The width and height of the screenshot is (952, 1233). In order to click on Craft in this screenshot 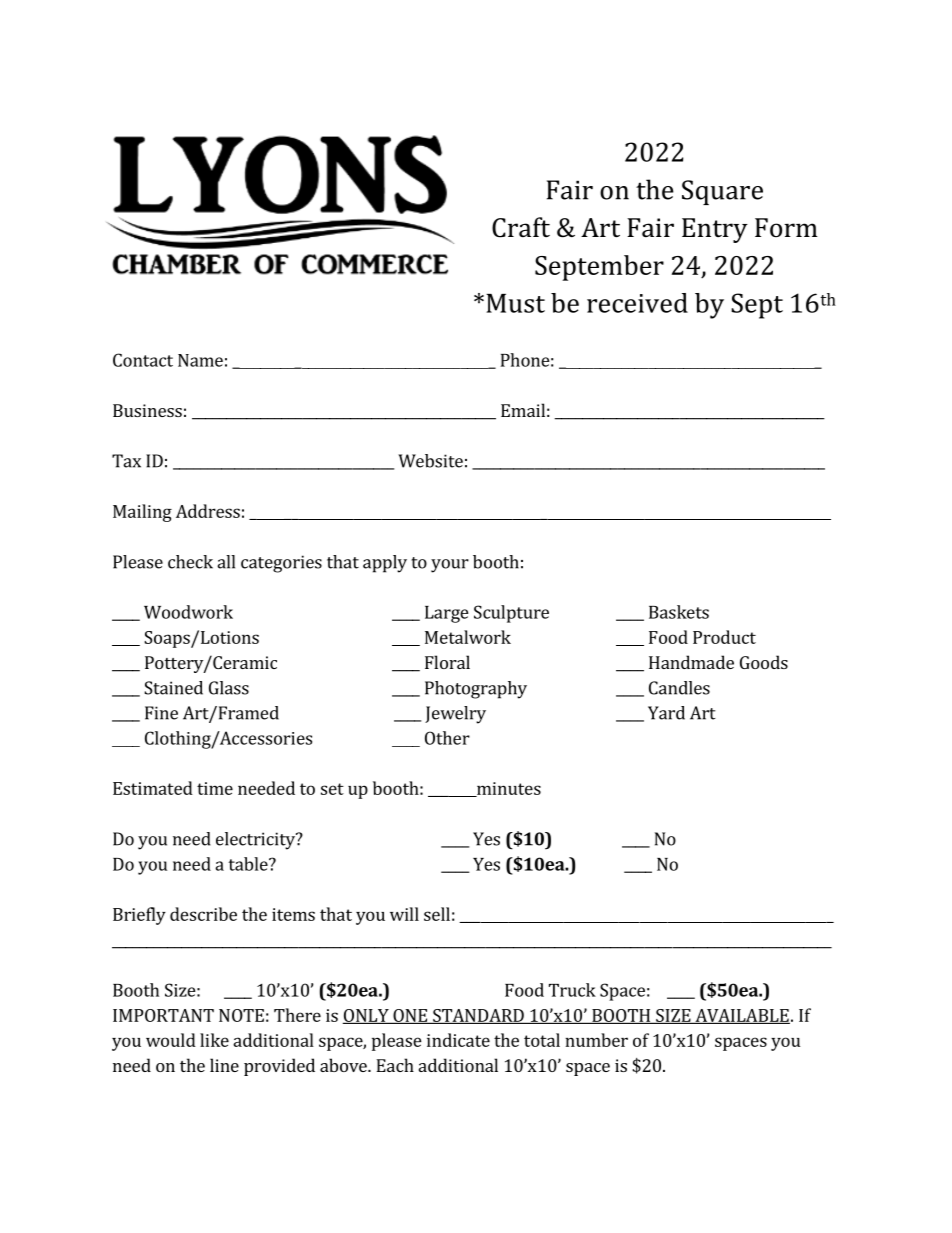, I will do `click(521, 227)`.
